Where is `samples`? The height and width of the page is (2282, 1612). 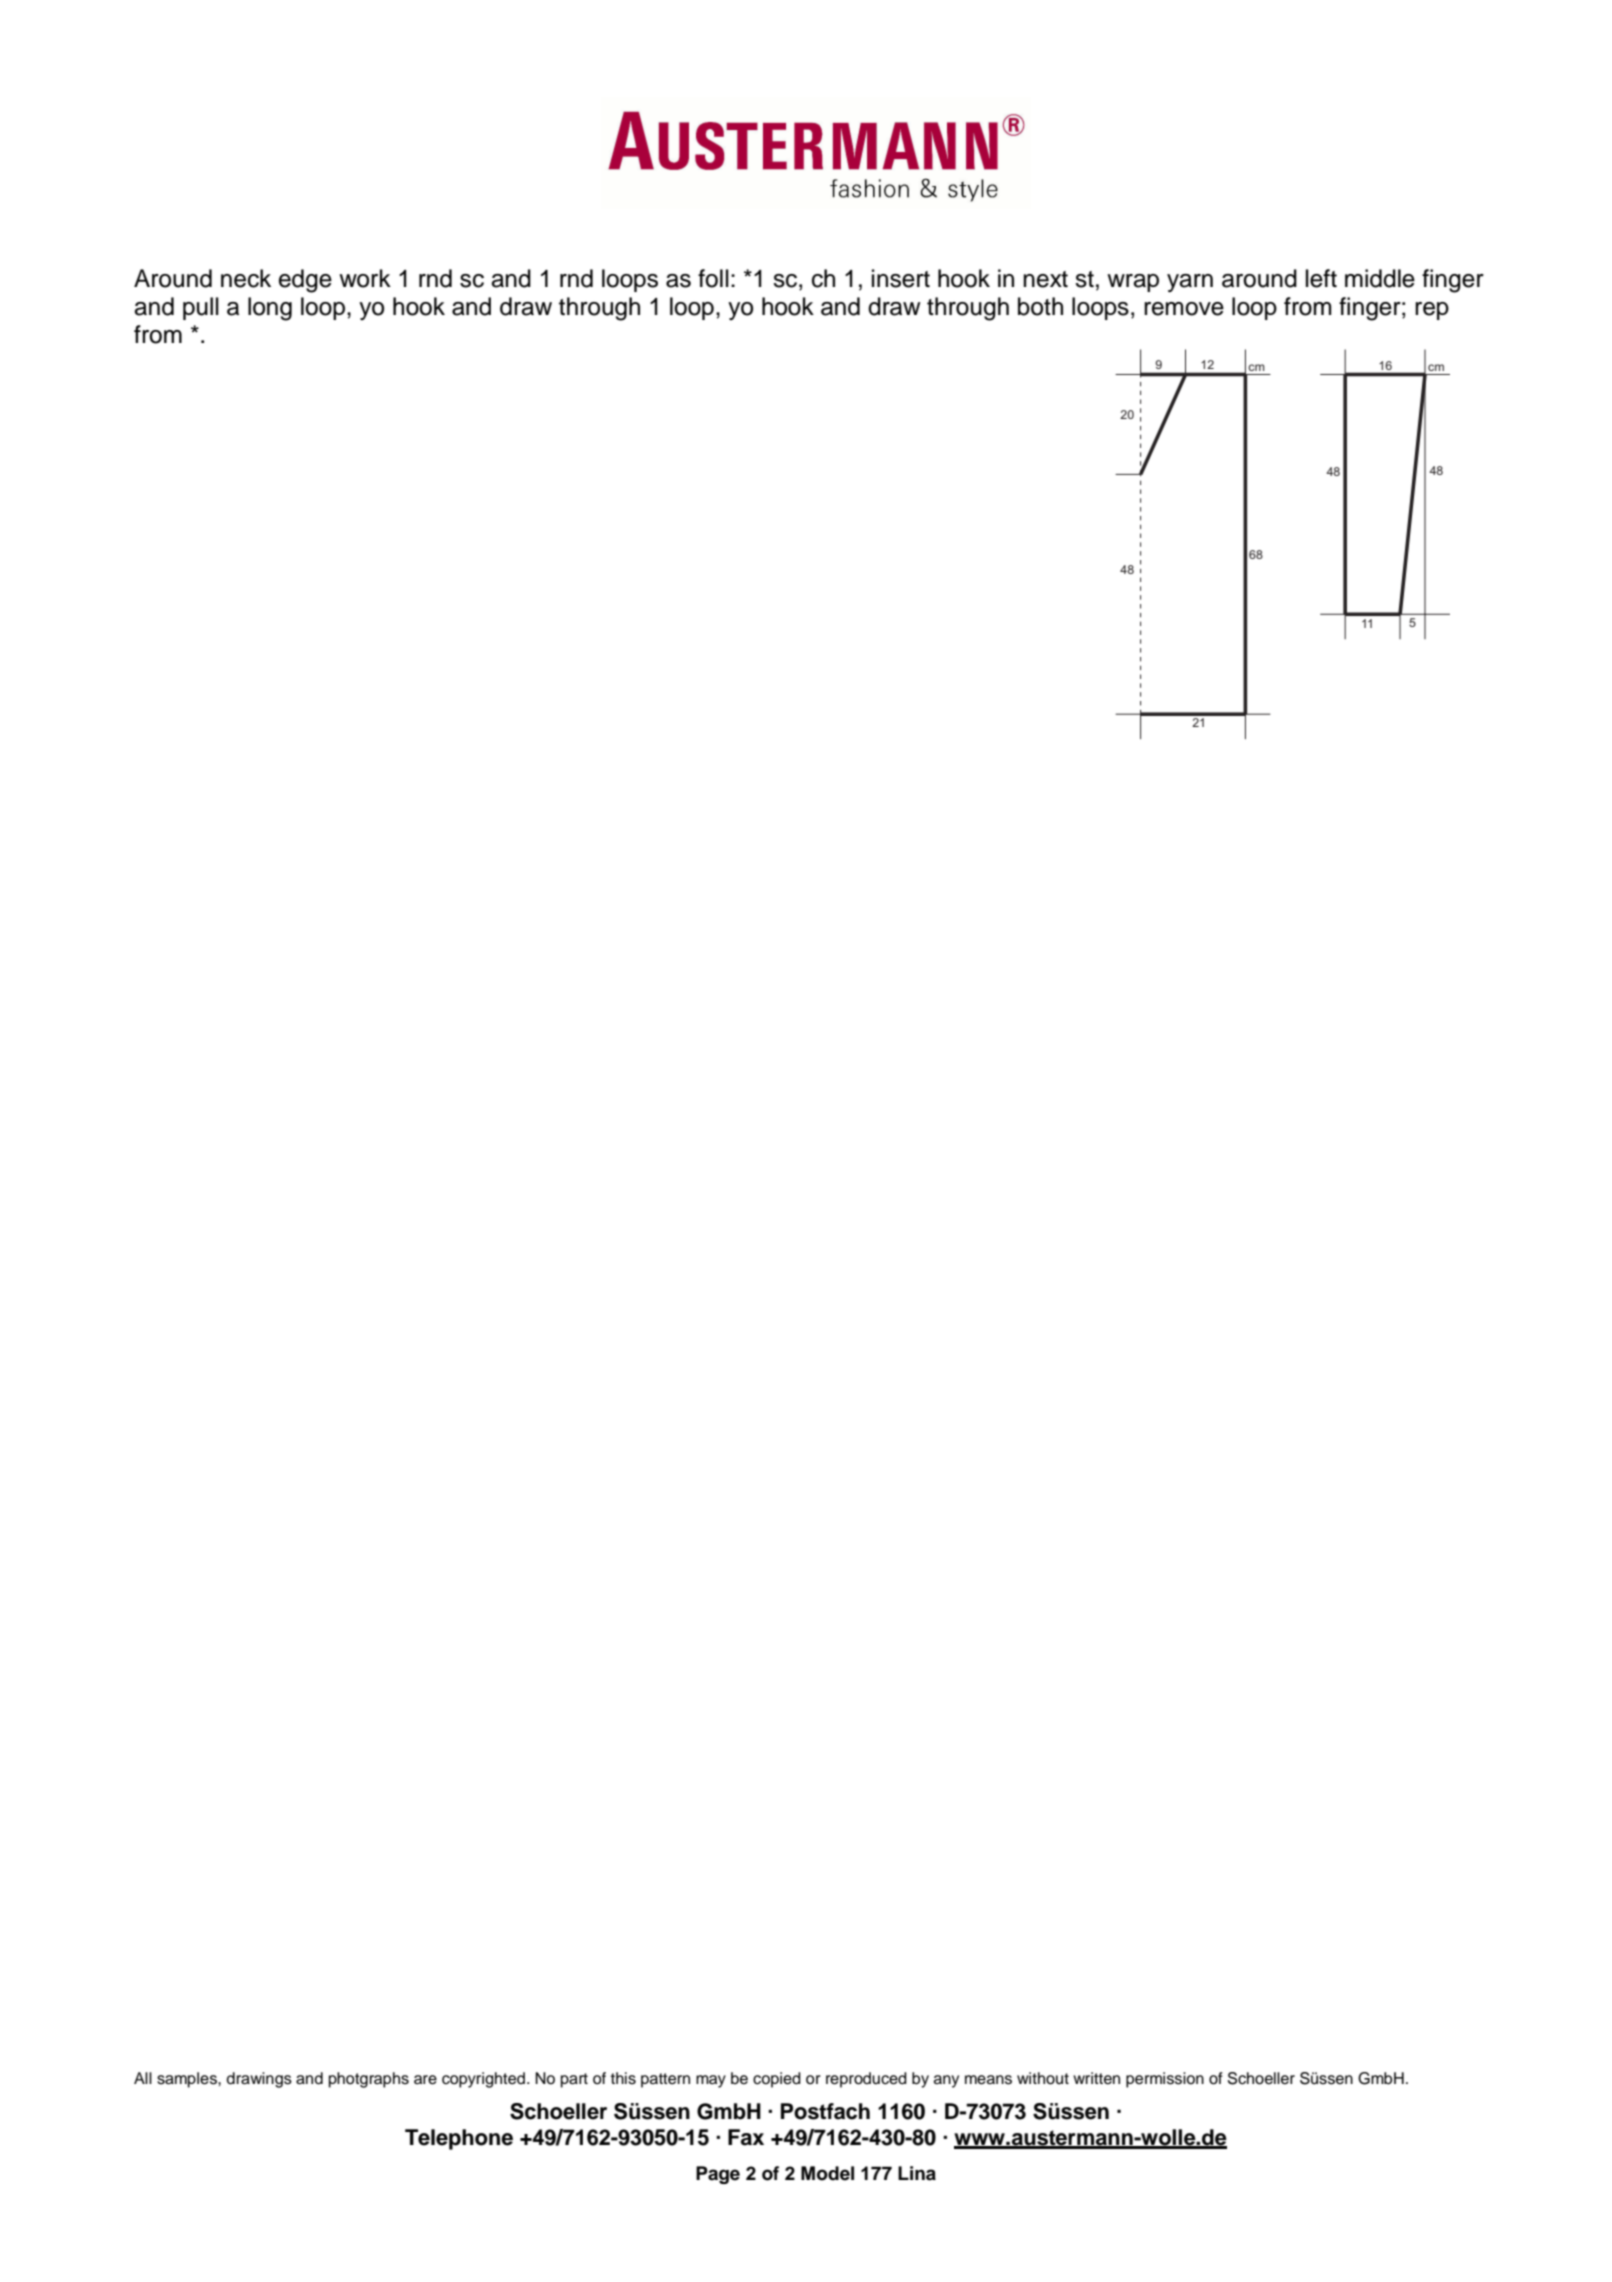
samples is located at coordinates (188, 2080).
